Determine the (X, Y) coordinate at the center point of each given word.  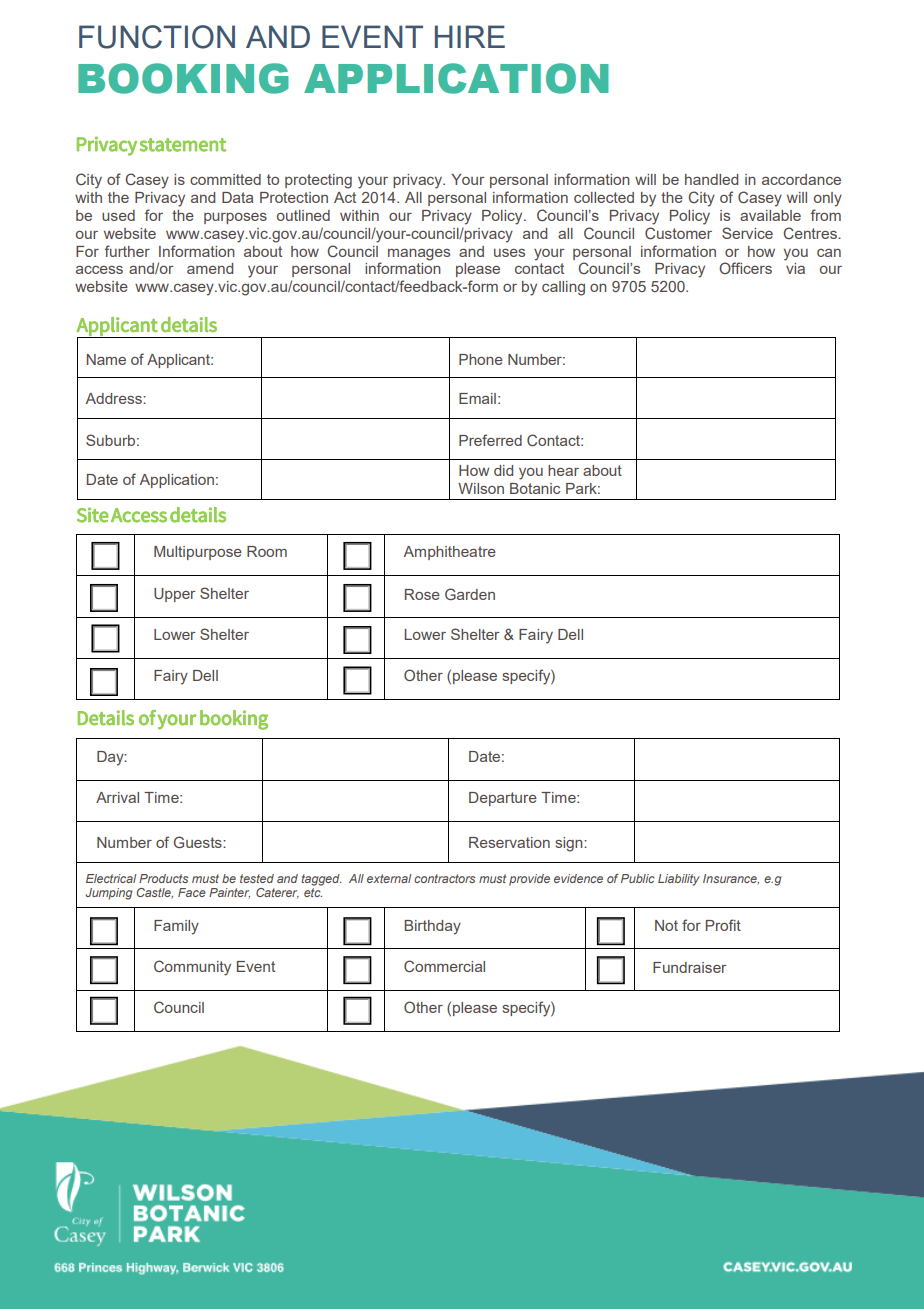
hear (563, 470)
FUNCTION (157, 37)
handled (711, 179)
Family (176, 927)
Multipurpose (198, 553)
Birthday (432, 927)
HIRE (470, 36)
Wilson (481, 488)
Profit (723, 925)
